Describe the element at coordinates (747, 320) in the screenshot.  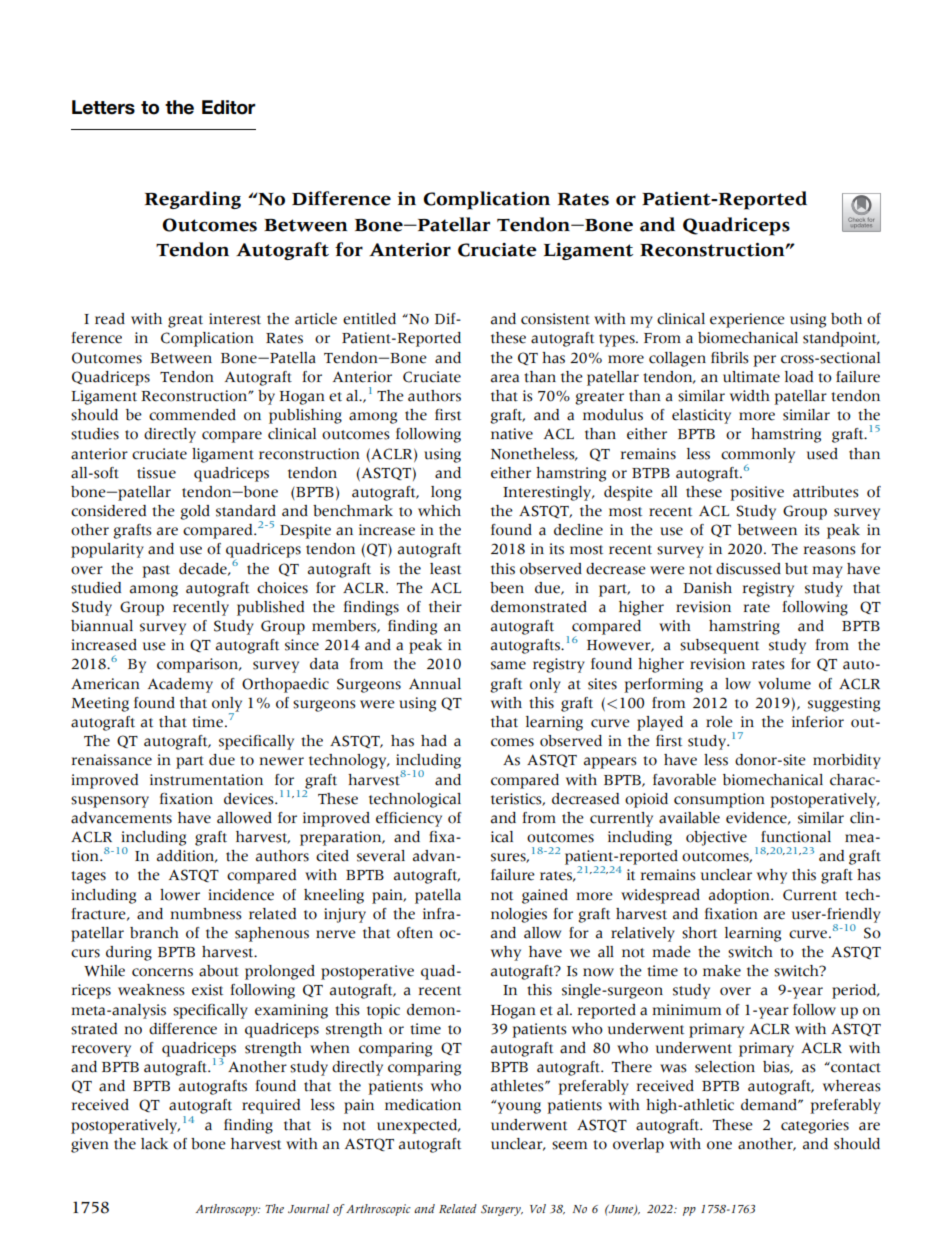
I see `experience` at that location.
